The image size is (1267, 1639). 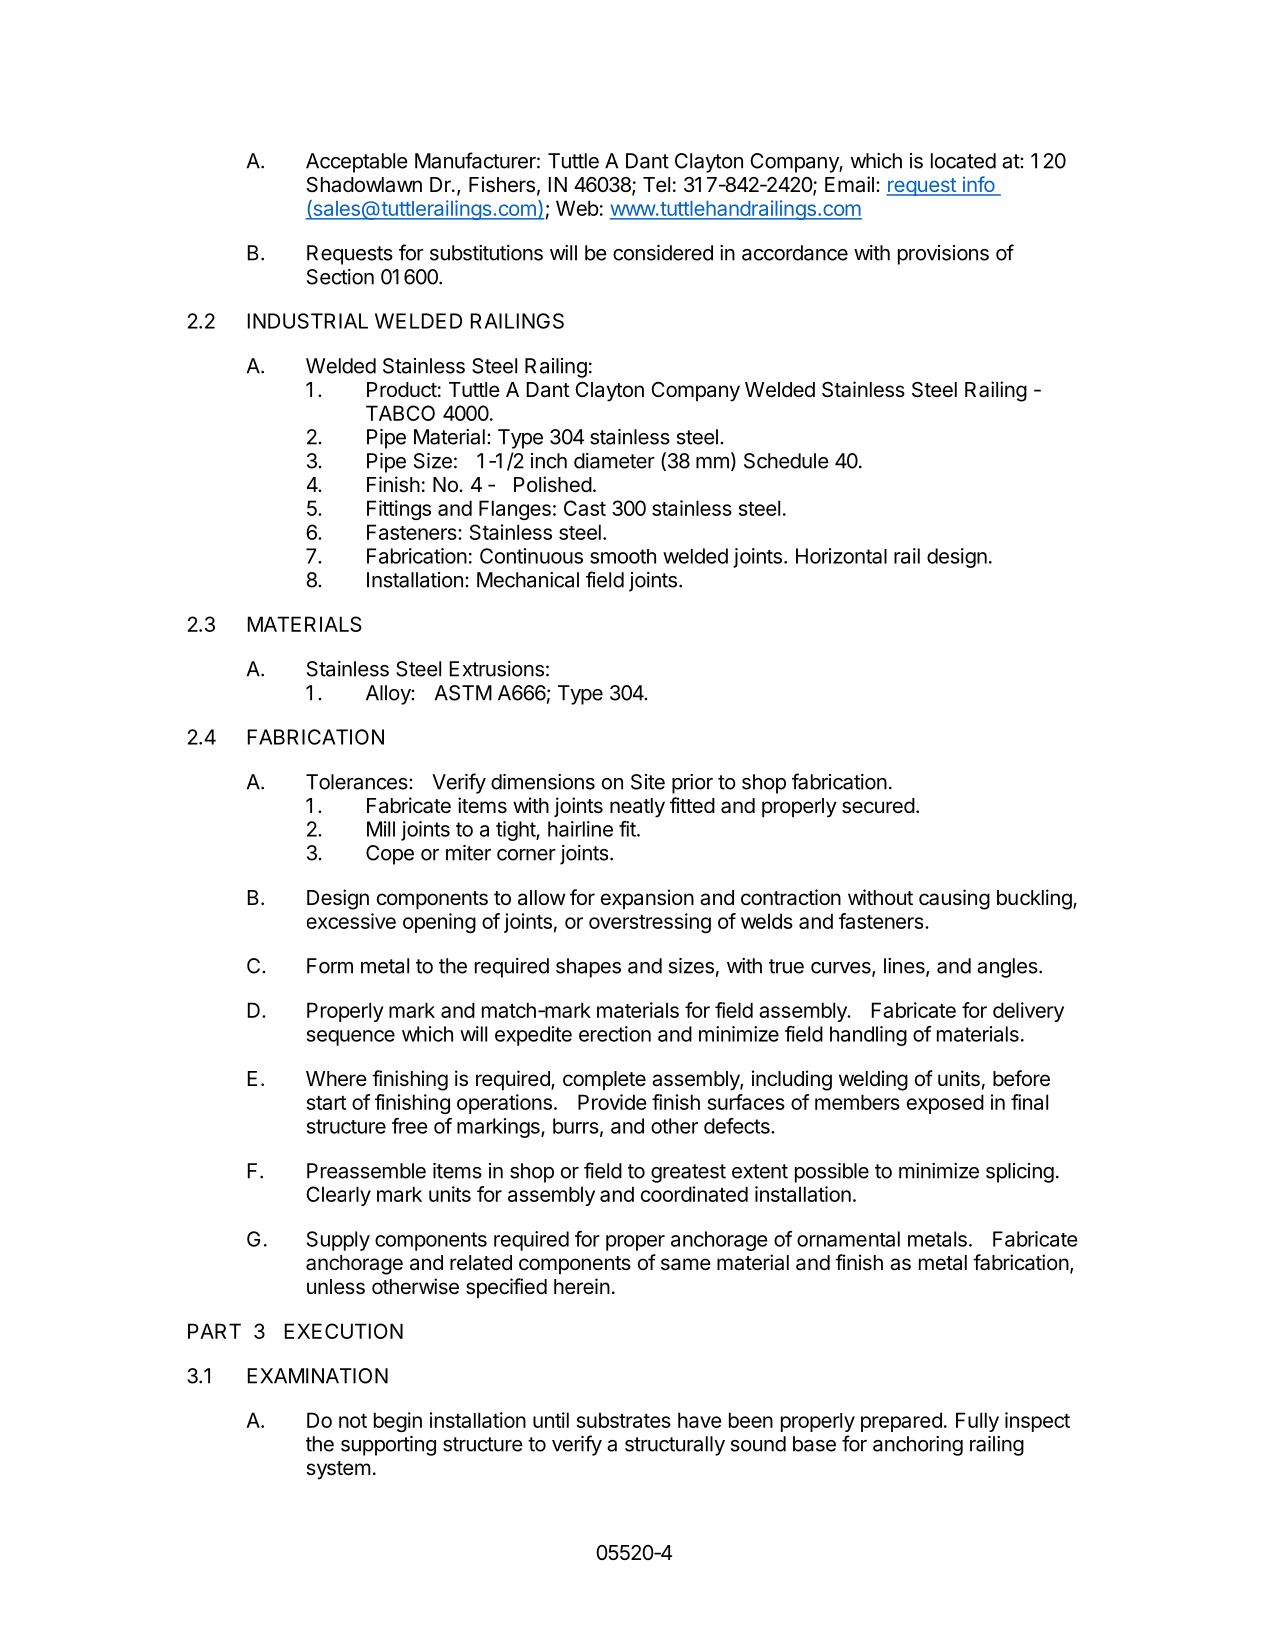 I want to click on Provide, so click(x=612, y=1102).
